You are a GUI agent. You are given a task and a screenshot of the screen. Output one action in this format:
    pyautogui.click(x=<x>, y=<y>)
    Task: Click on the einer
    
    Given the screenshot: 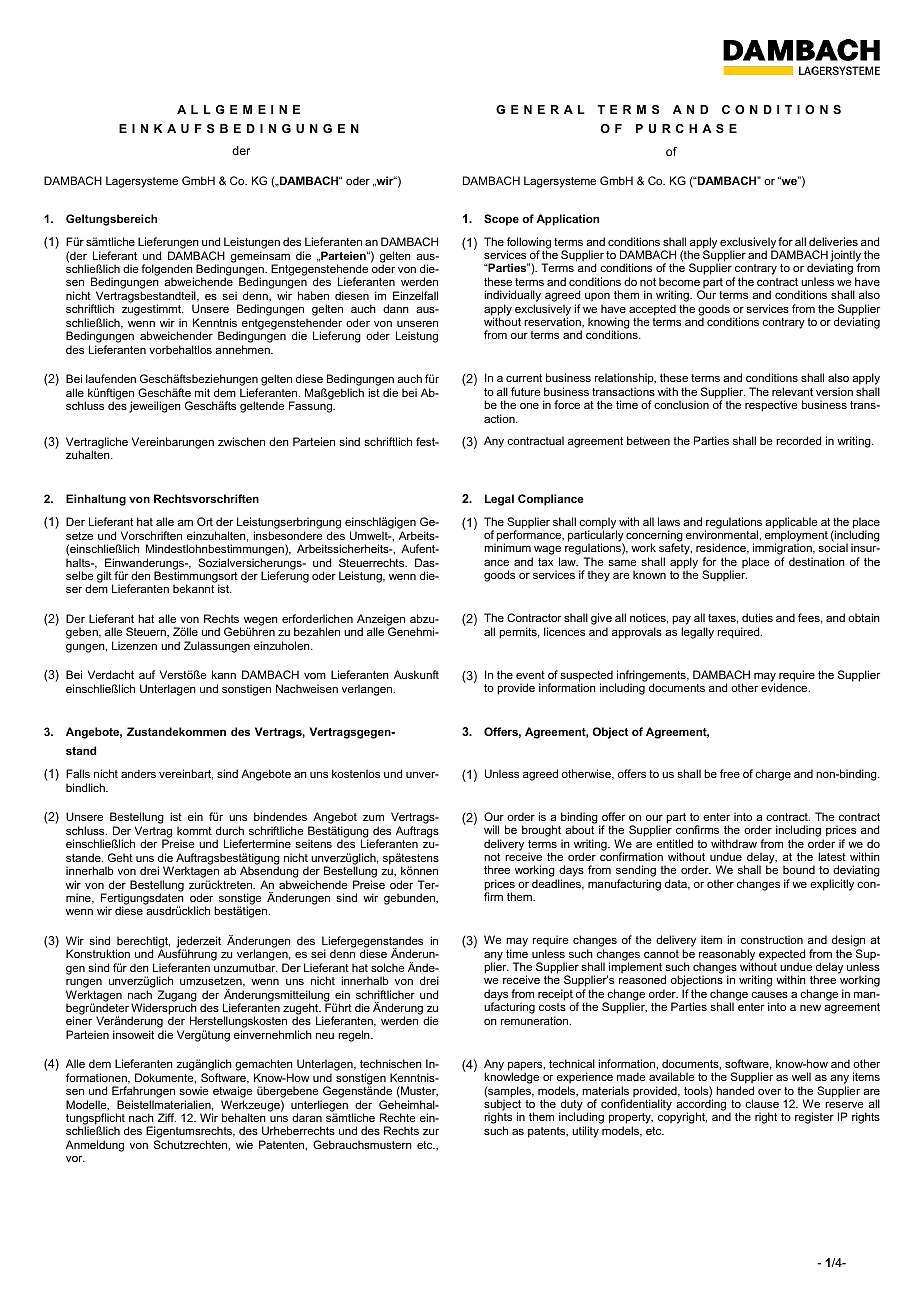 What is the action you would take?
    pyautogui.click(x=79, y=1020)
